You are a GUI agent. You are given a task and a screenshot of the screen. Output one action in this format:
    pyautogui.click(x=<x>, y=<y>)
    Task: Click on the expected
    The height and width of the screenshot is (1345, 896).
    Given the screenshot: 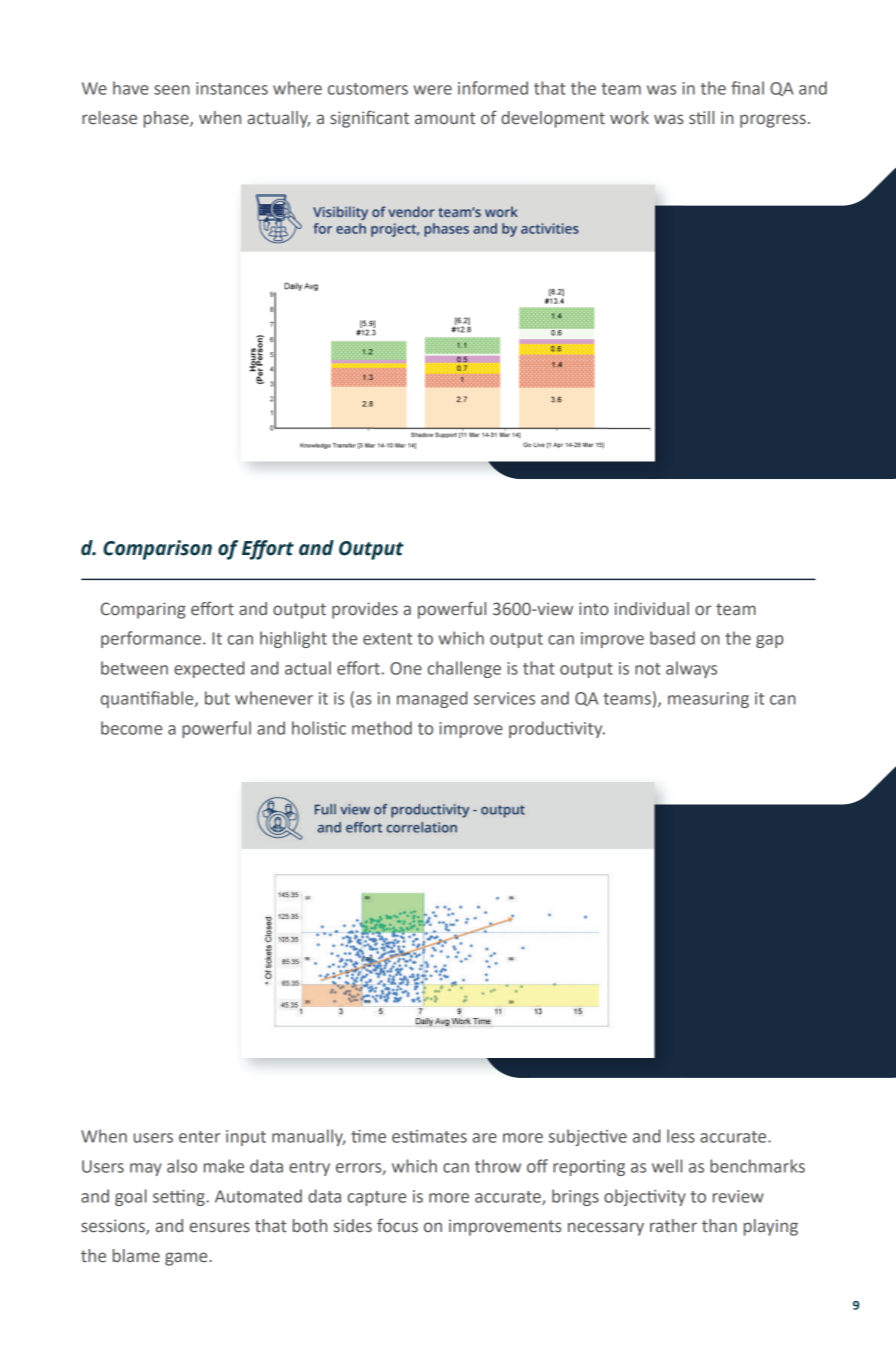 What is the action you would take?
    pyautogui.click(x=209, y=669)
